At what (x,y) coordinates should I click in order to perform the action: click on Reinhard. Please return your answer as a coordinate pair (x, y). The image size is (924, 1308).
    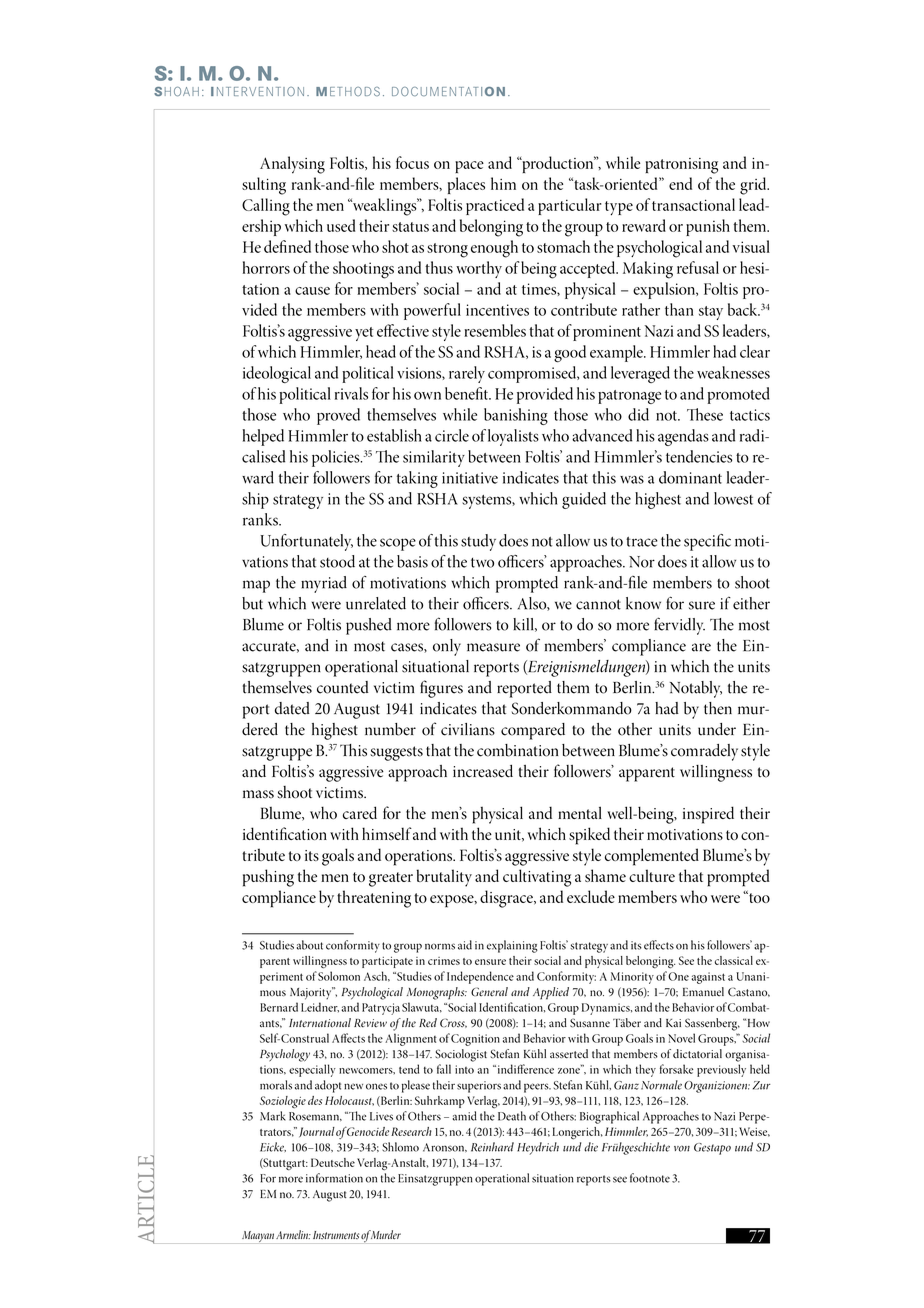
    Looking at the image, I should click on (492, 1147).
